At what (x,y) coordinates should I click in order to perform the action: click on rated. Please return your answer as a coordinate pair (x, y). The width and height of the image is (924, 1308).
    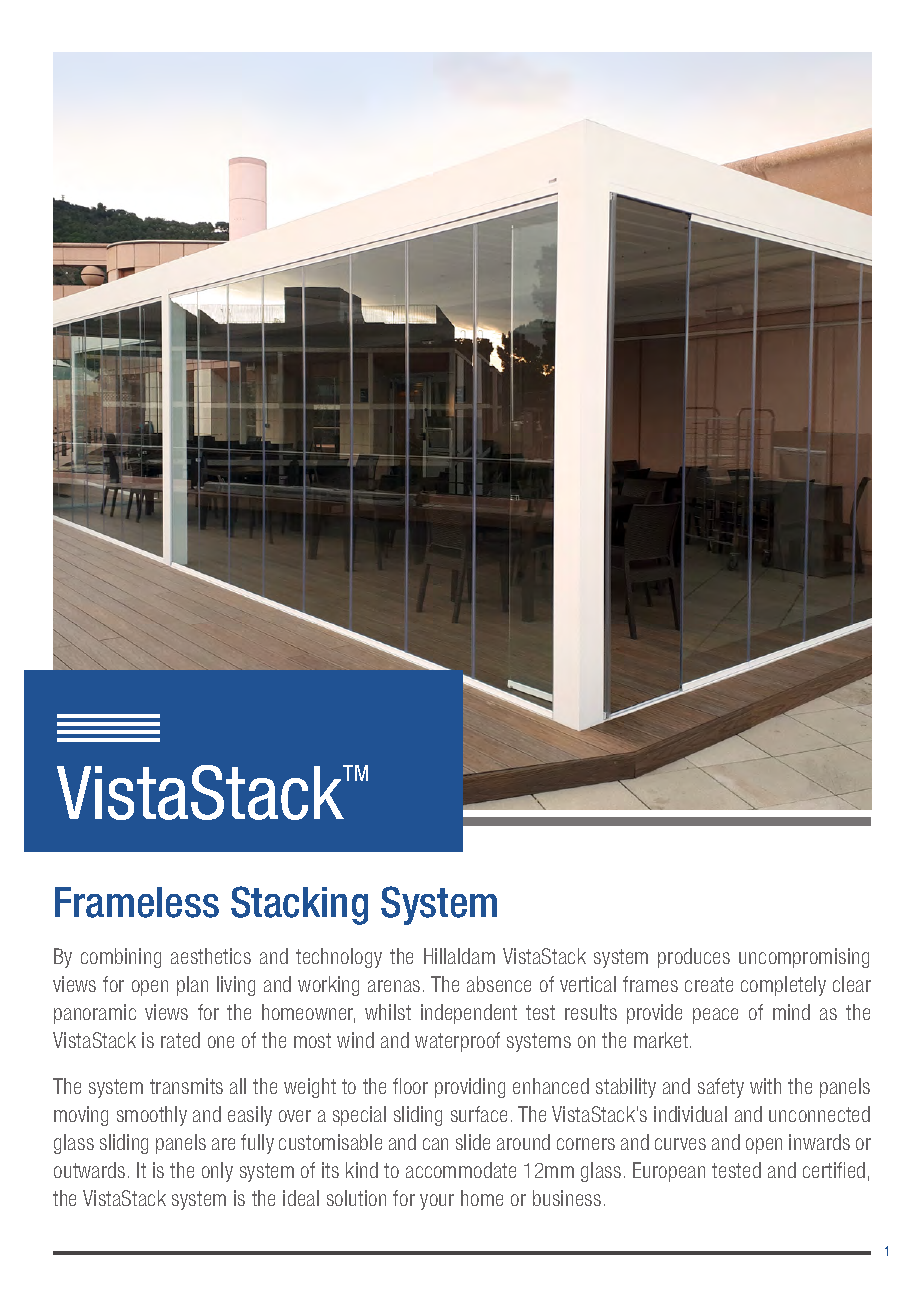
    Looking at the image, I should click on (180, 1040).
